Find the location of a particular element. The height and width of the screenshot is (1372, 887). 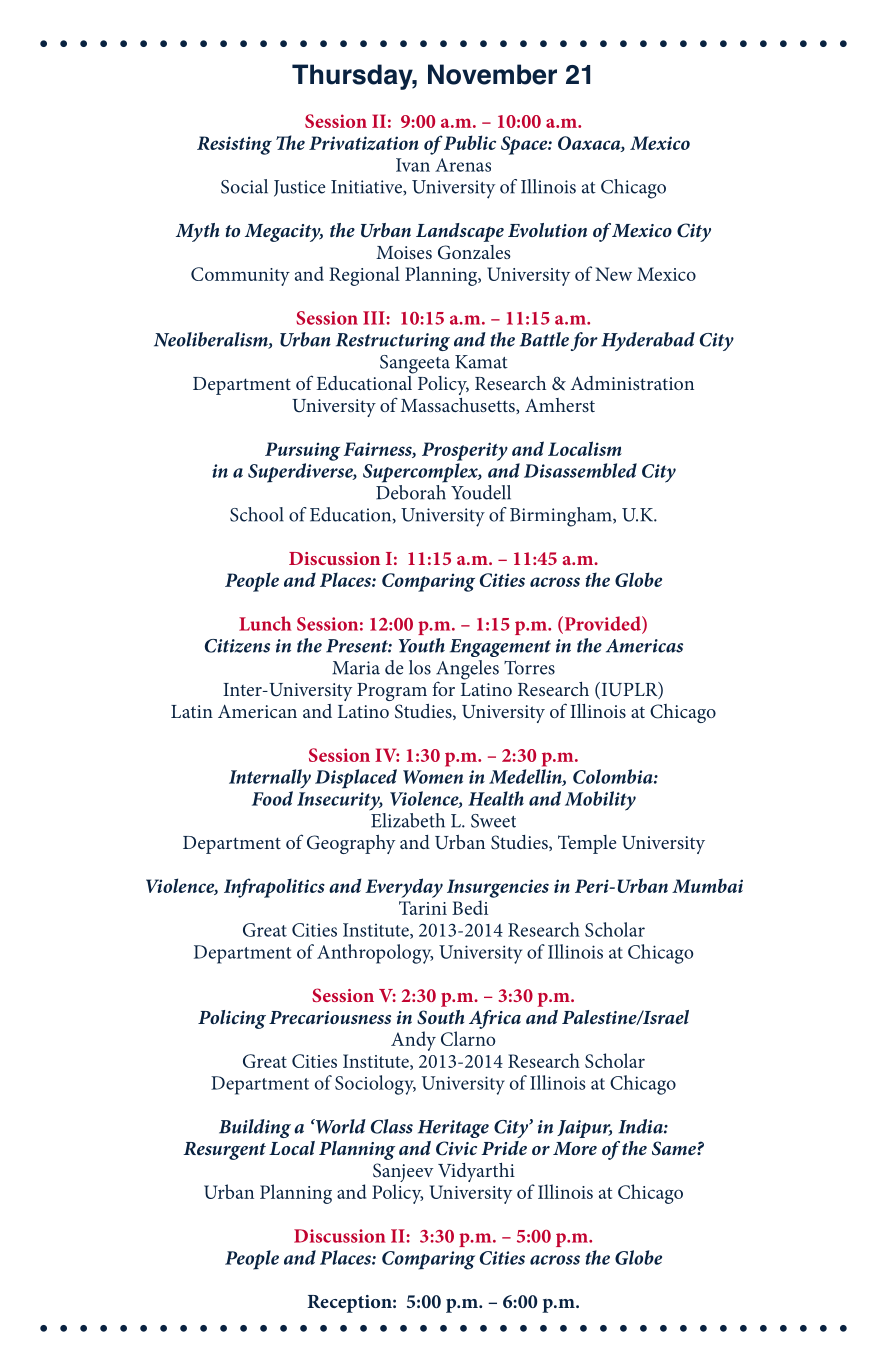

Civic is located at coordinates (456, 1148).
